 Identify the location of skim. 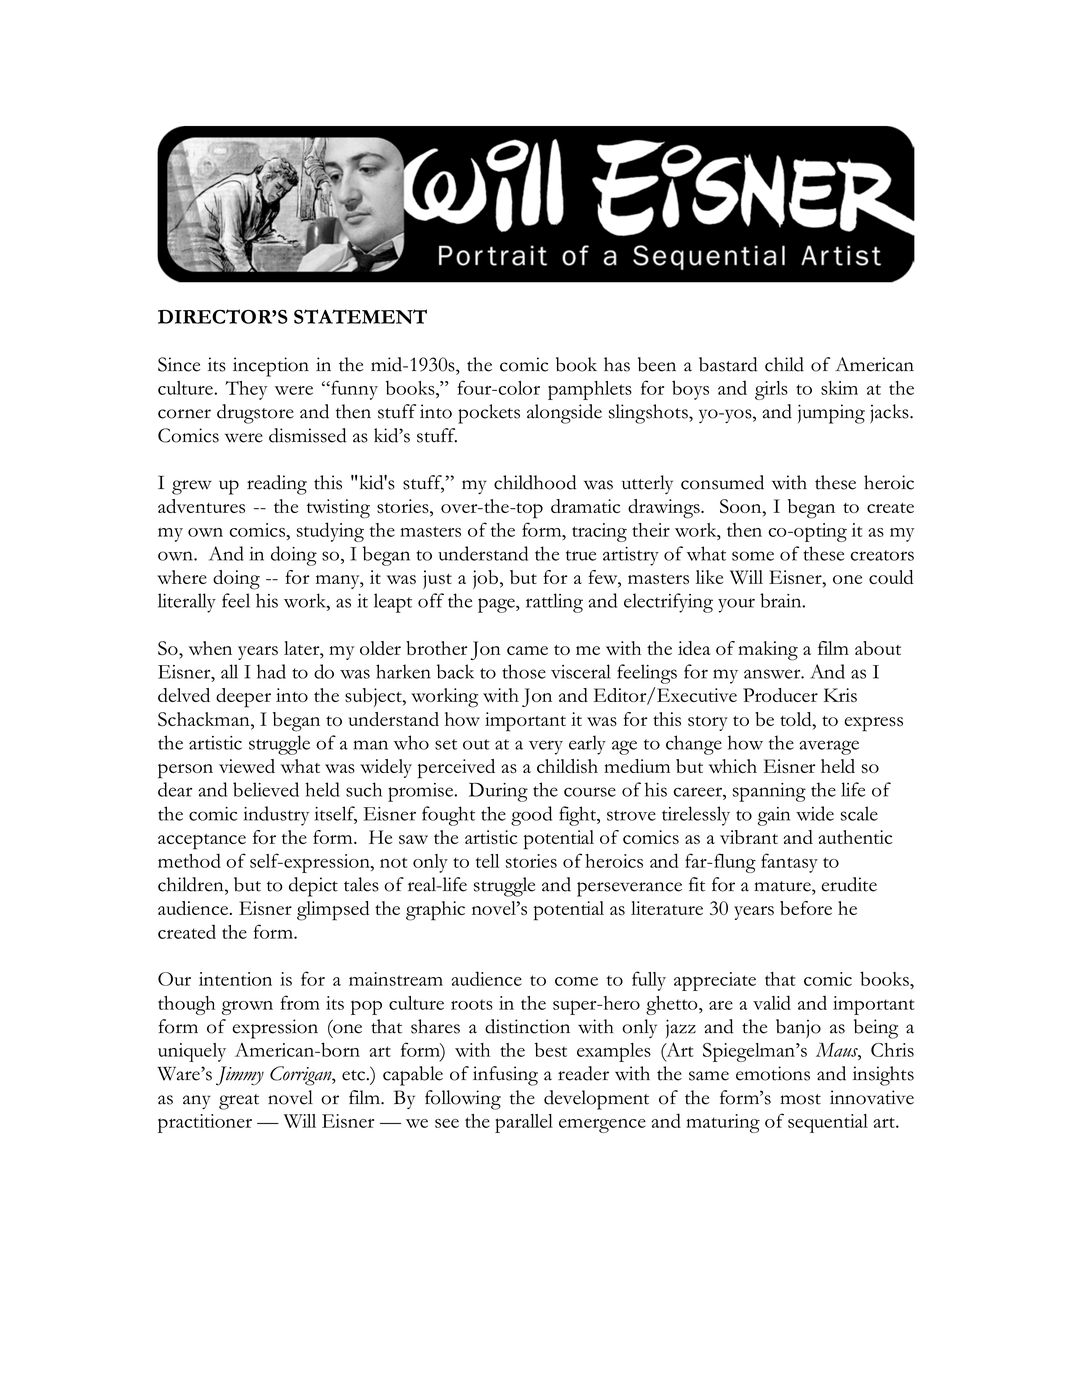
(839, 388).
